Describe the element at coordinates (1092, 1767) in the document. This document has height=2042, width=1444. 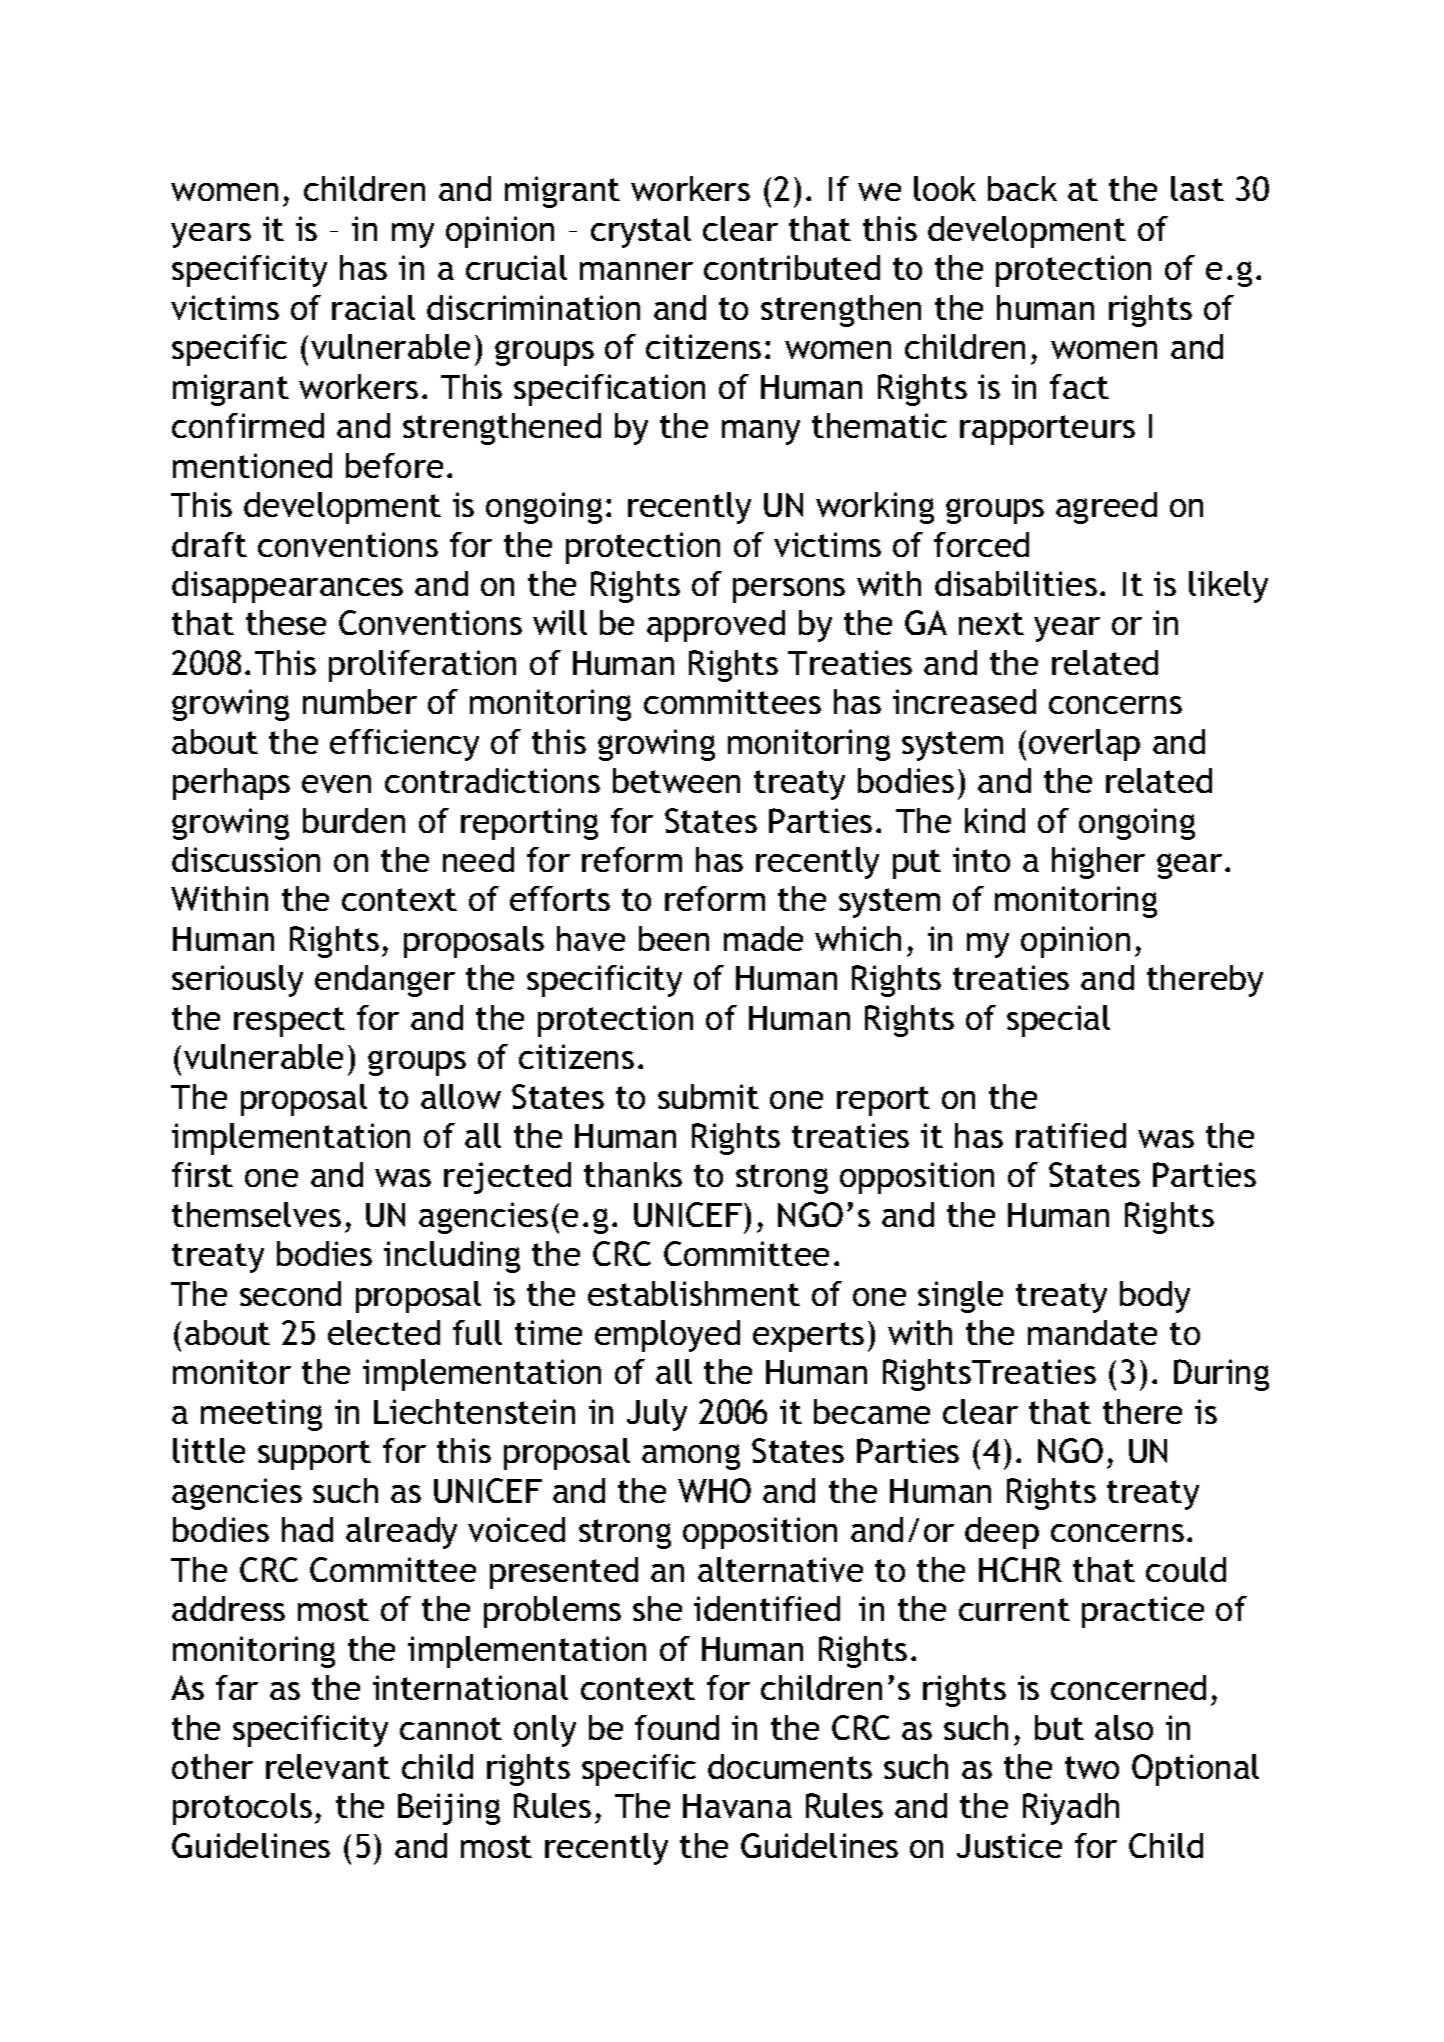
I see `two` at that location.
